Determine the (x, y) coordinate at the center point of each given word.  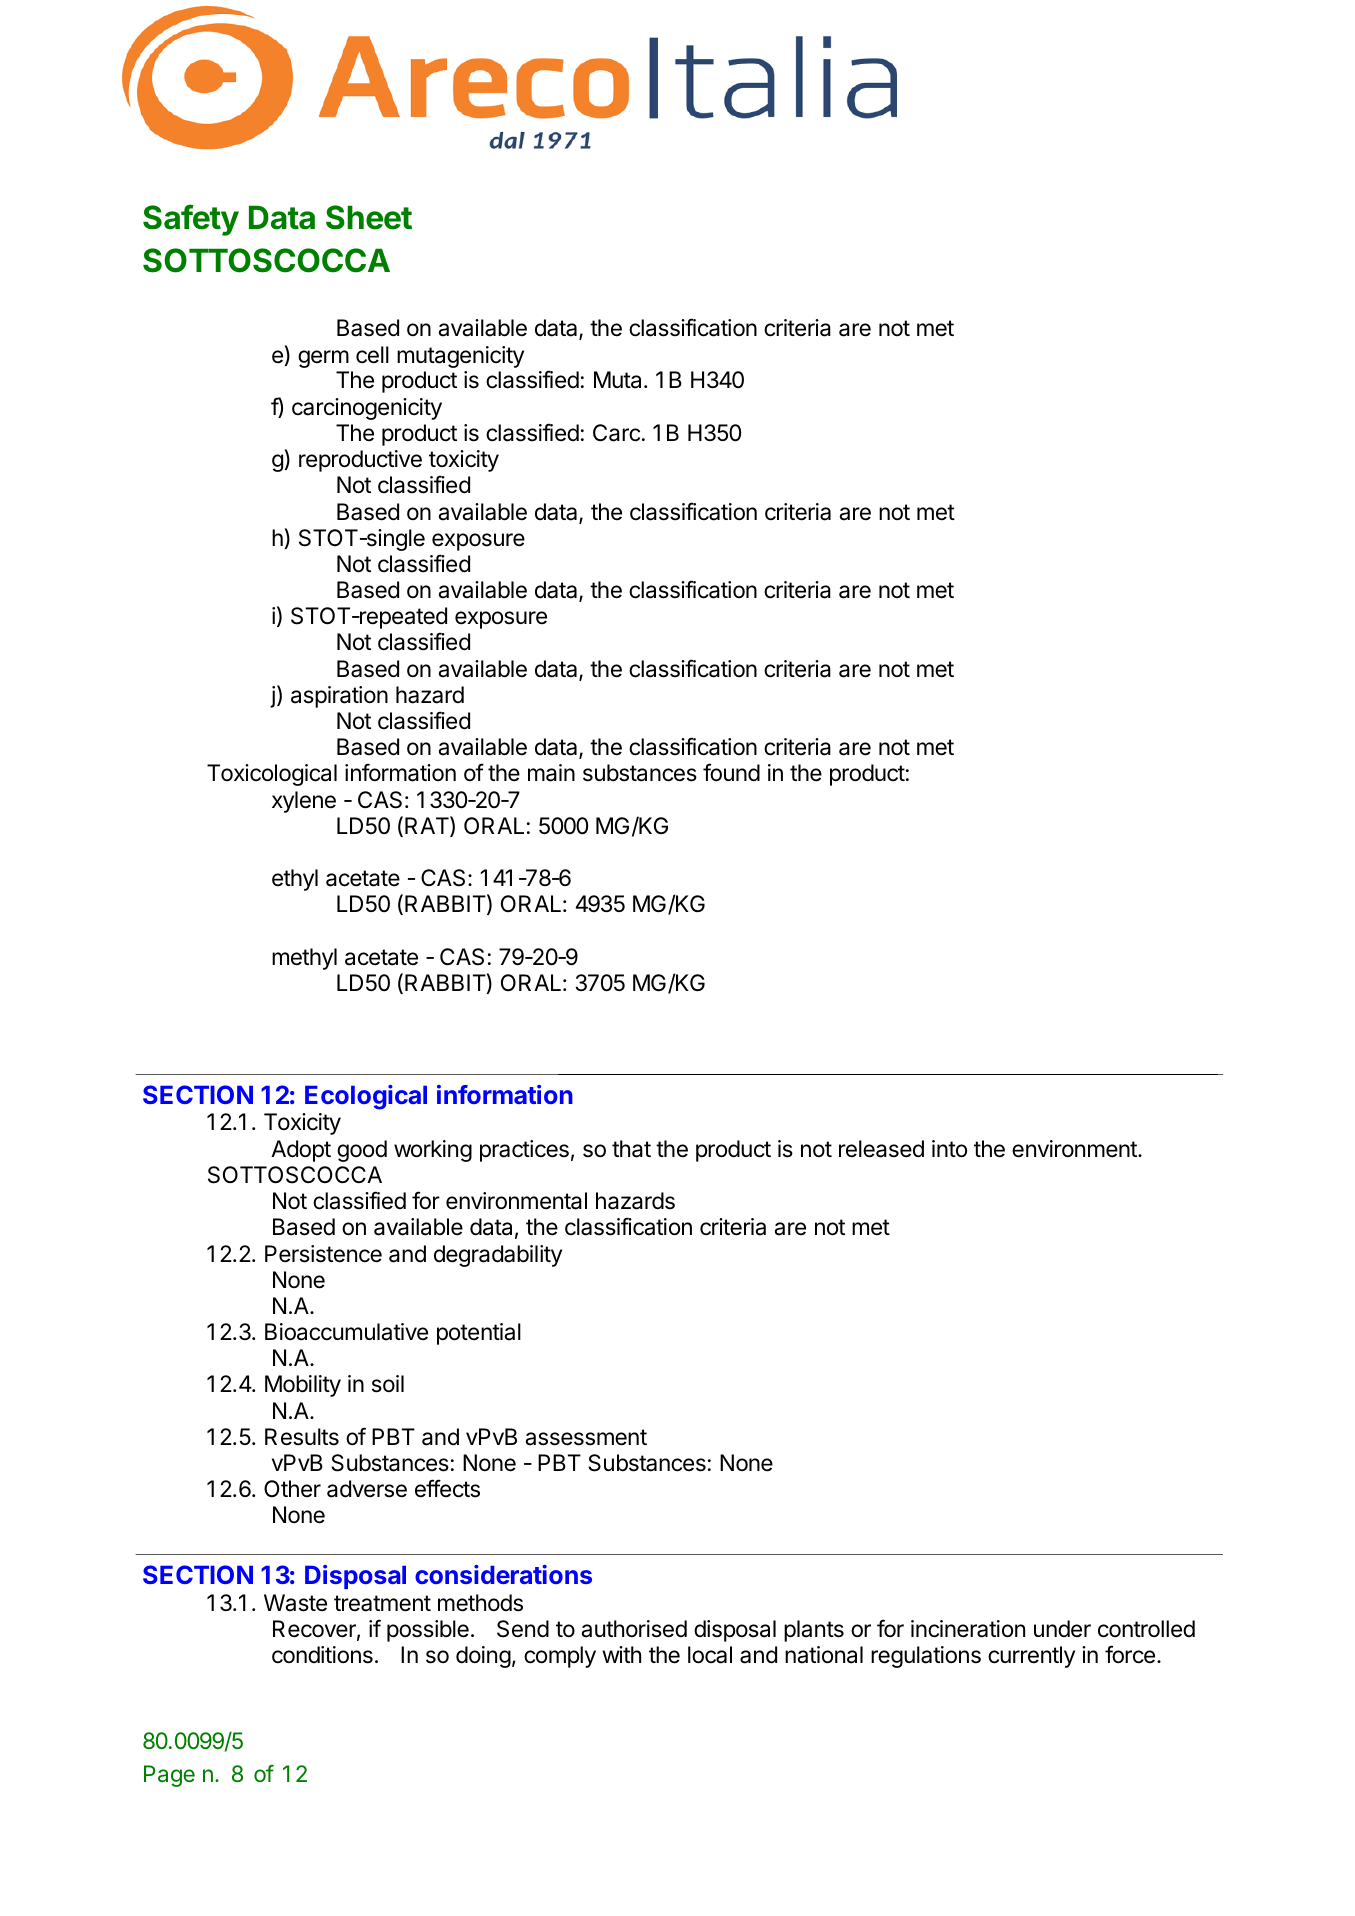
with (621, 1654)
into (949, 1149)
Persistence (323, 1254)
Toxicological (272, 775)
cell (372, 355)
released (881, 1149)
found (731, 772)
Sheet (369, 217)
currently (1031, 1657)
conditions (322, 1655)
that (631, 1149)
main (551, 773)
